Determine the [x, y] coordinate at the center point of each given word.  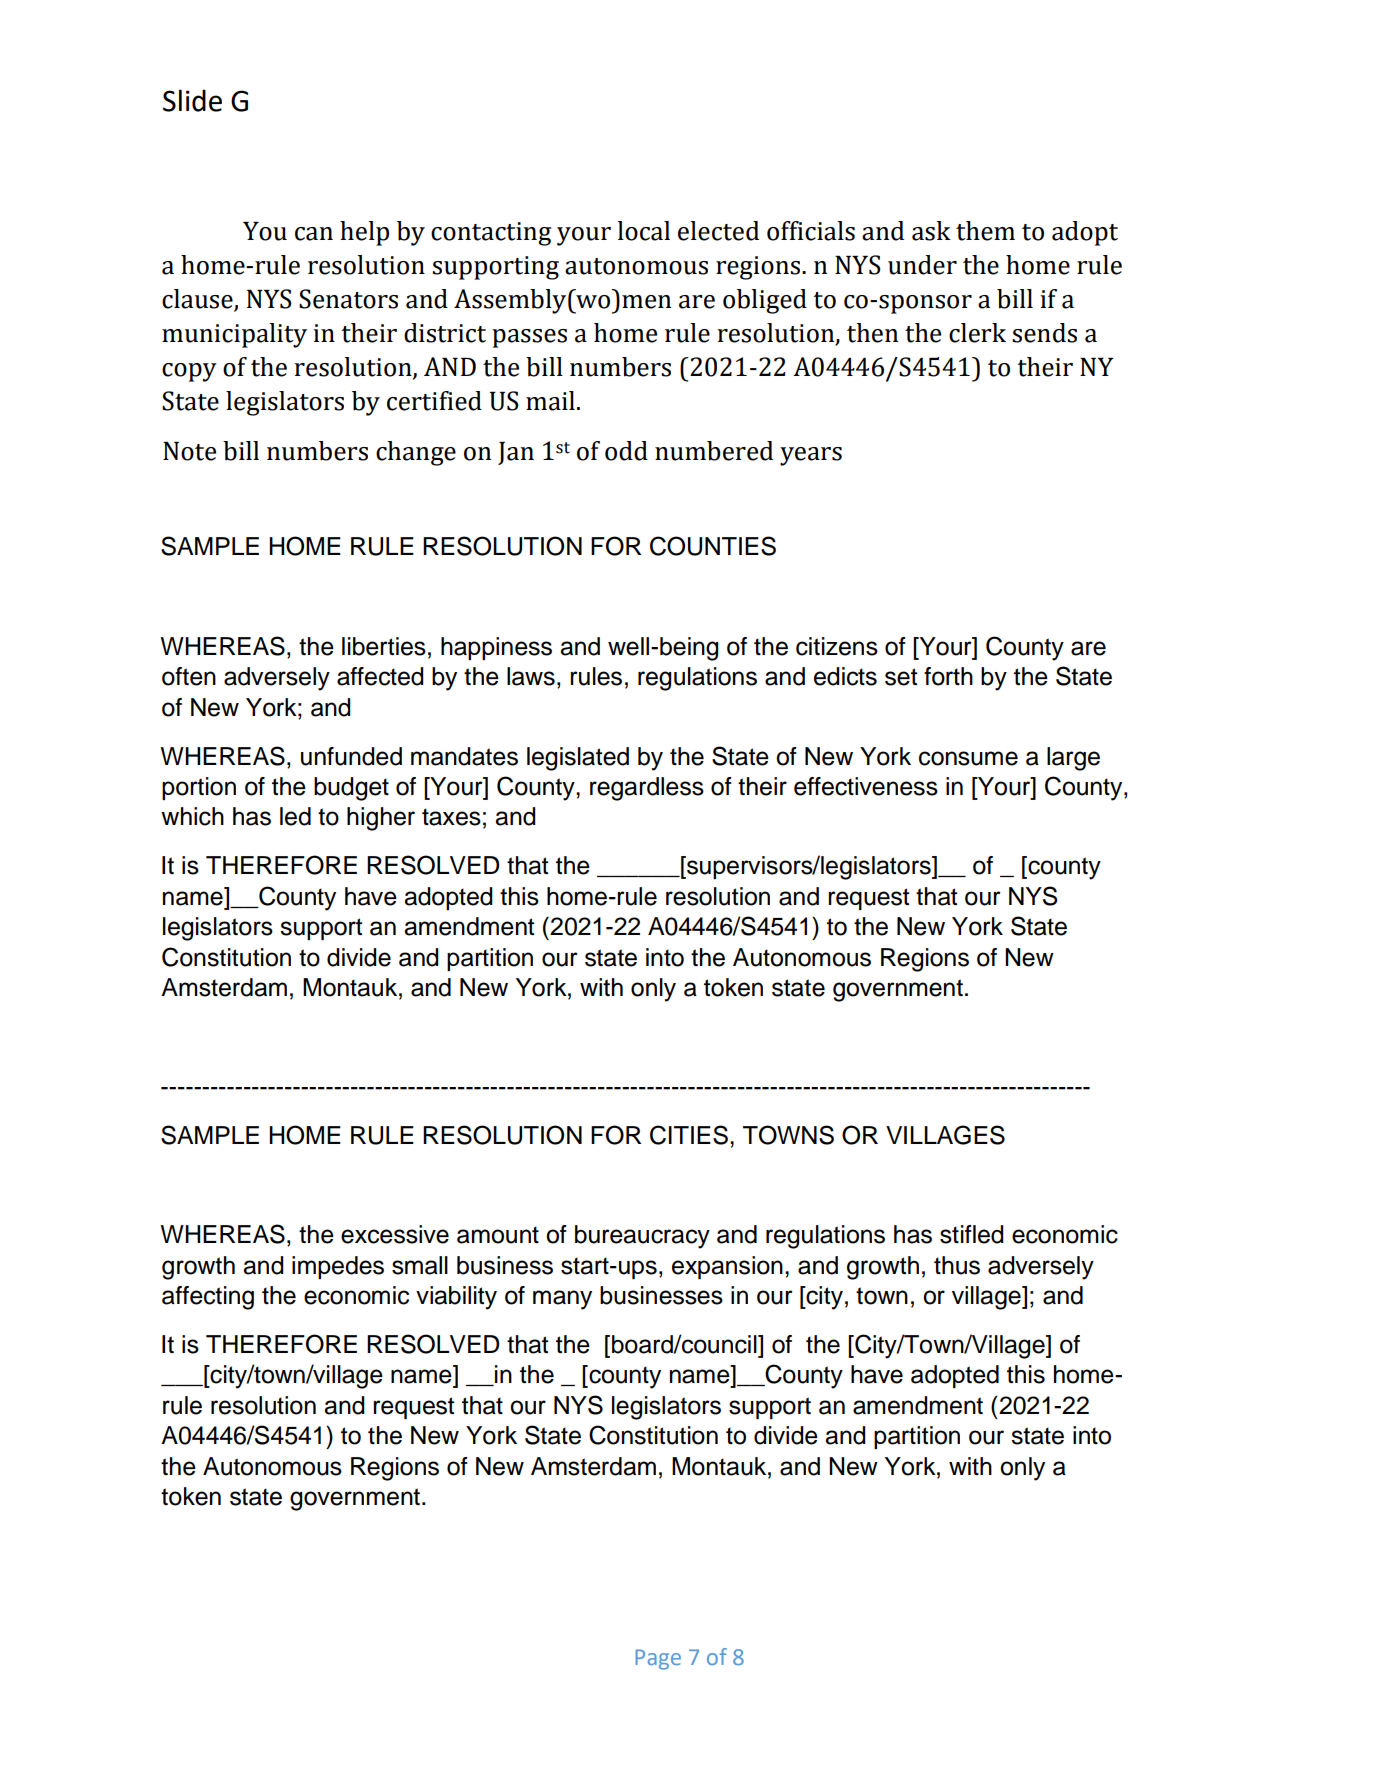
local [643, 231]
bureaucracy [642, 1237]
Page [658, 1659]
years [811, 456]
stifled [971, 1234]
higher [381, 819]
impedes [338, 1267]
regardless [647, 789]
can [314, 234]
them [985, 231]
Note [189, 451]
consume [968, 758]
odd [626, 451]
